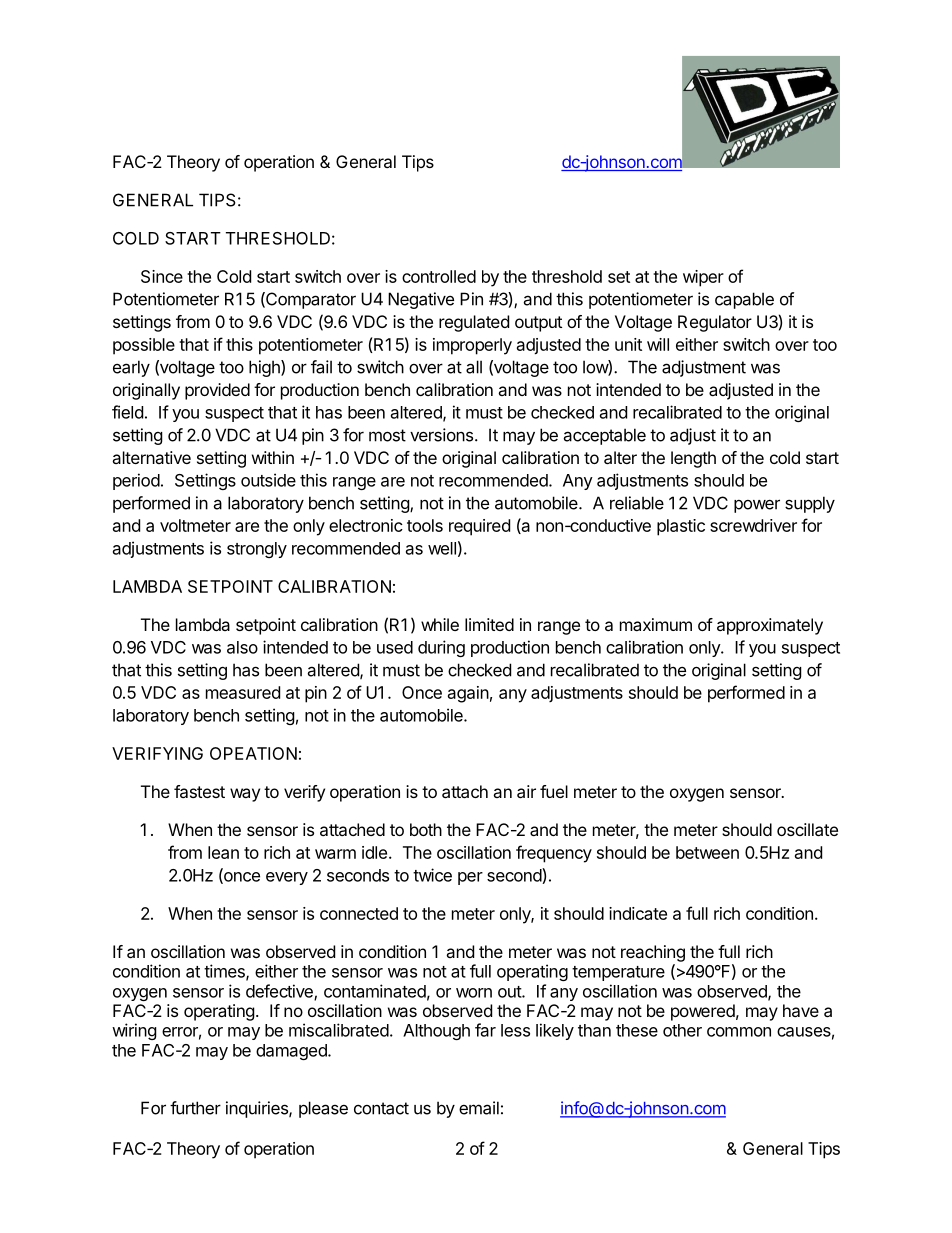 The height and width of the page is (1233, 952). Describe the element at coordinates (707, 852) in the page. I see `between` at that location.
